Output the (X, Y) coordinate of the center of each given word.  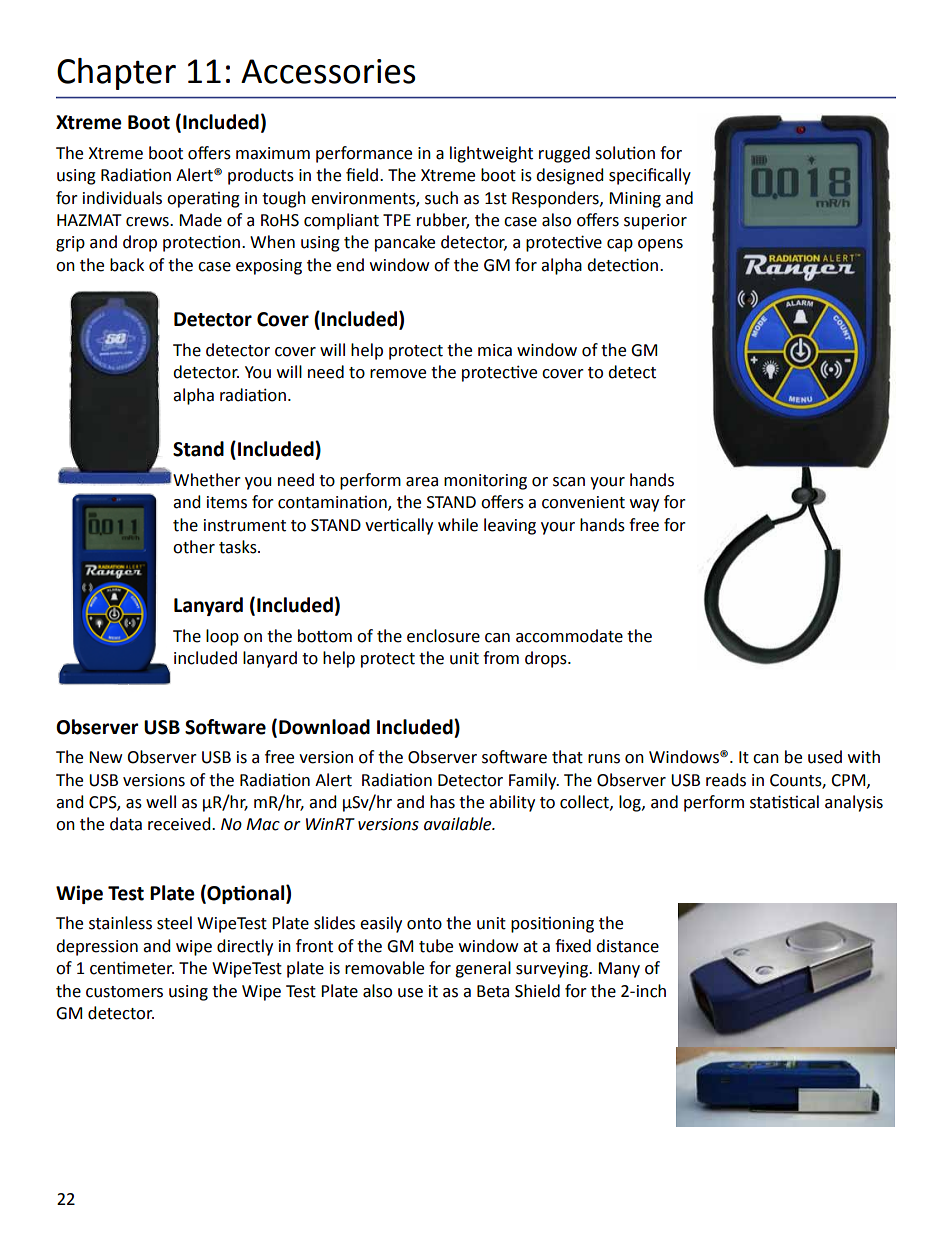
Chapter (116, 74)
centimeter (132, 968)
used (825, 757)
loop (222, 637)
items (227, 502)
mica (495, 350)
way (644, 505)
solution (625, 153)
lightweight (491, 154)
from (501, 658)
